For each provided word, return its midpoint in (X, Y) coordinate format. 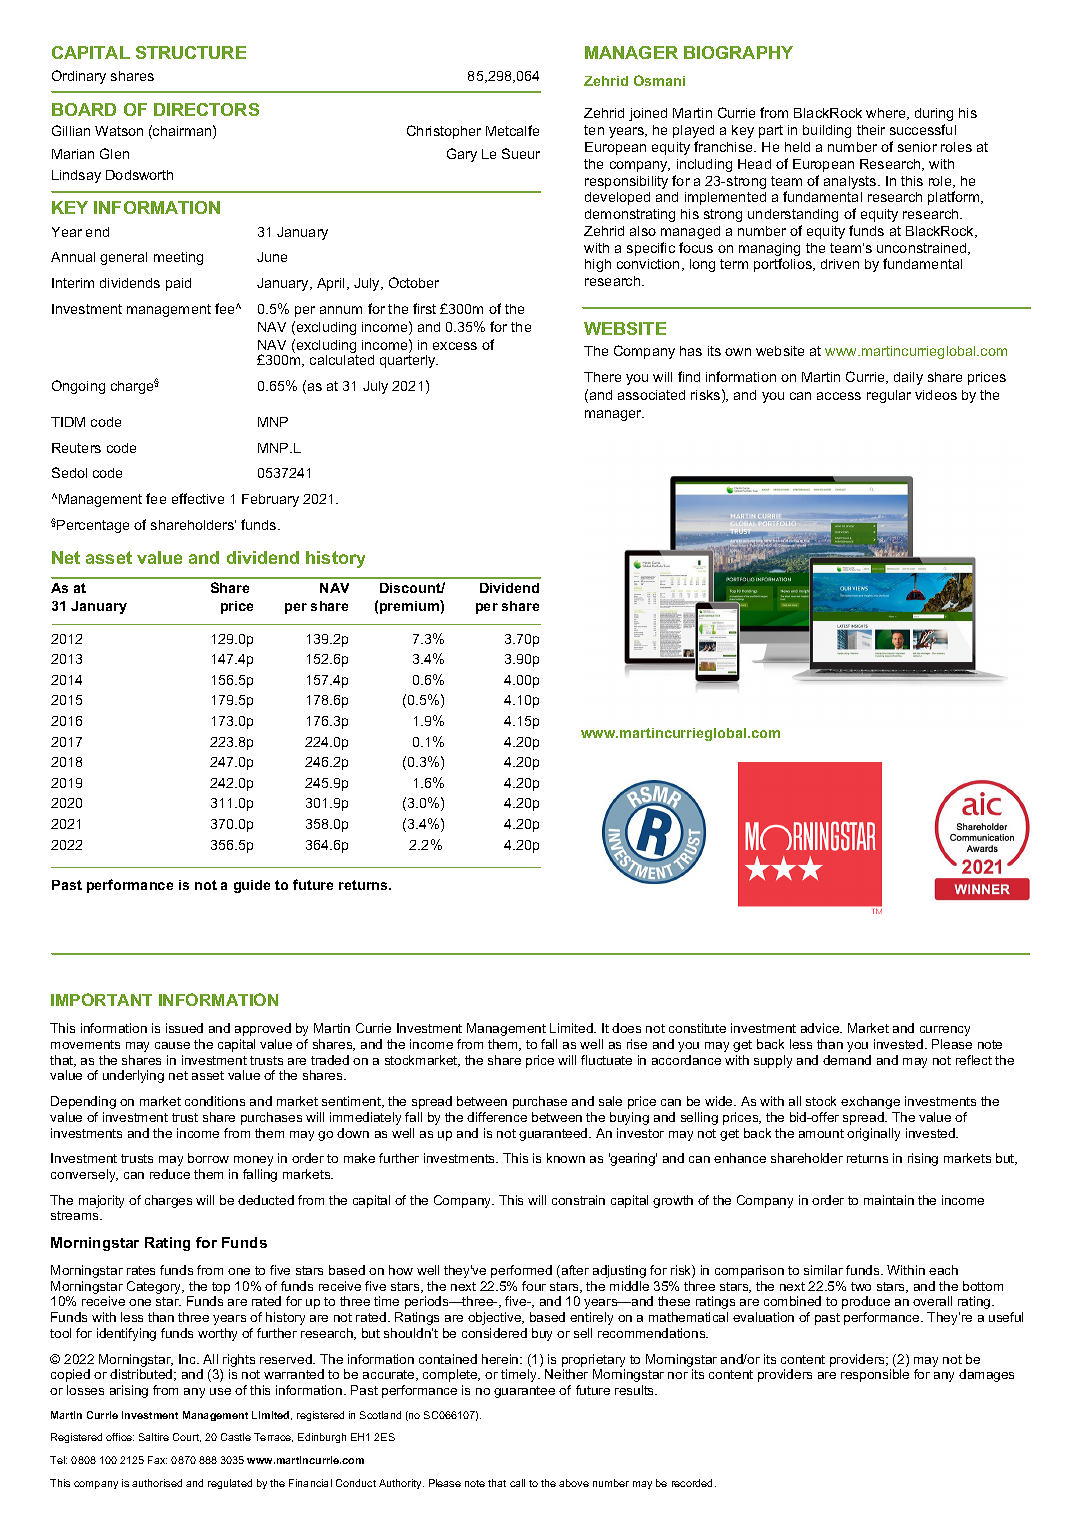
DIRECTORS (206, 109)
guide (252, 886)
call (517, 1483)
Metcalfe (512, 130)
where (887, 114)
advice (821, 1028)
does (626, 1028)
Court (187, 1437)
